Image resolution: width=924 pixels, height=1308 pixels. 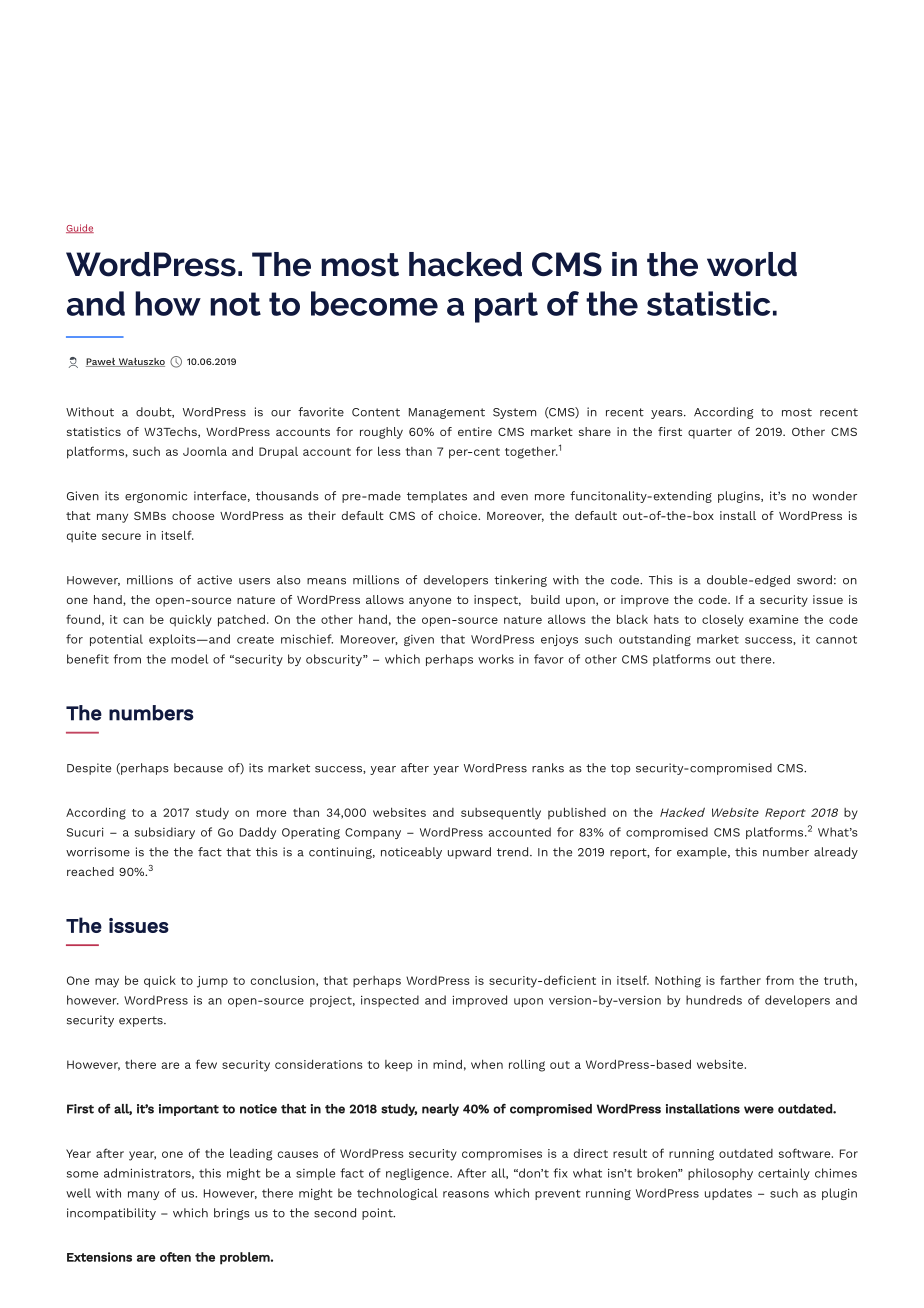 I want to click on because, so click(x=198, y=768).
